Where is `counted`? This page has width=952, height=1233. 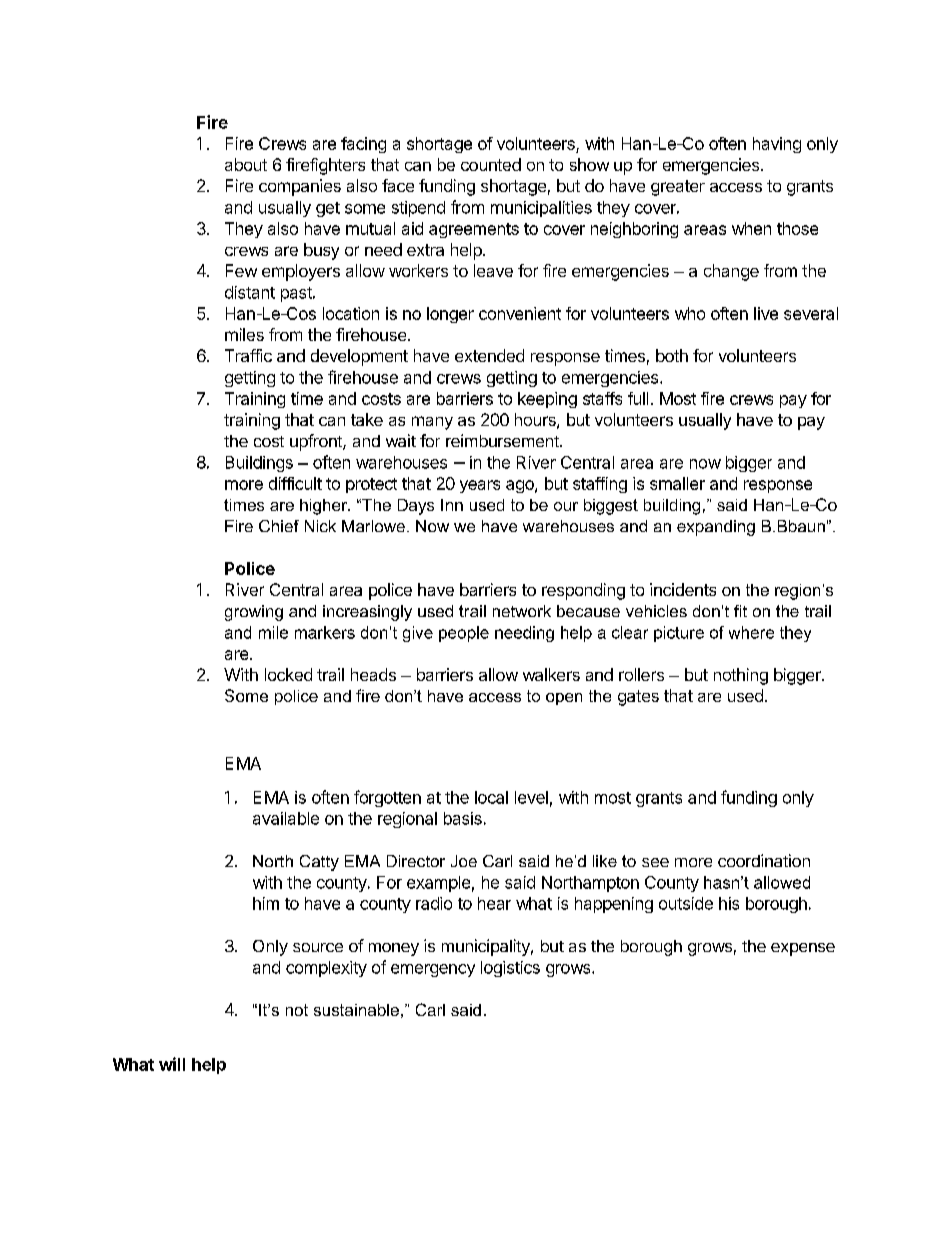
counted is located at coordinates (491, 164).
